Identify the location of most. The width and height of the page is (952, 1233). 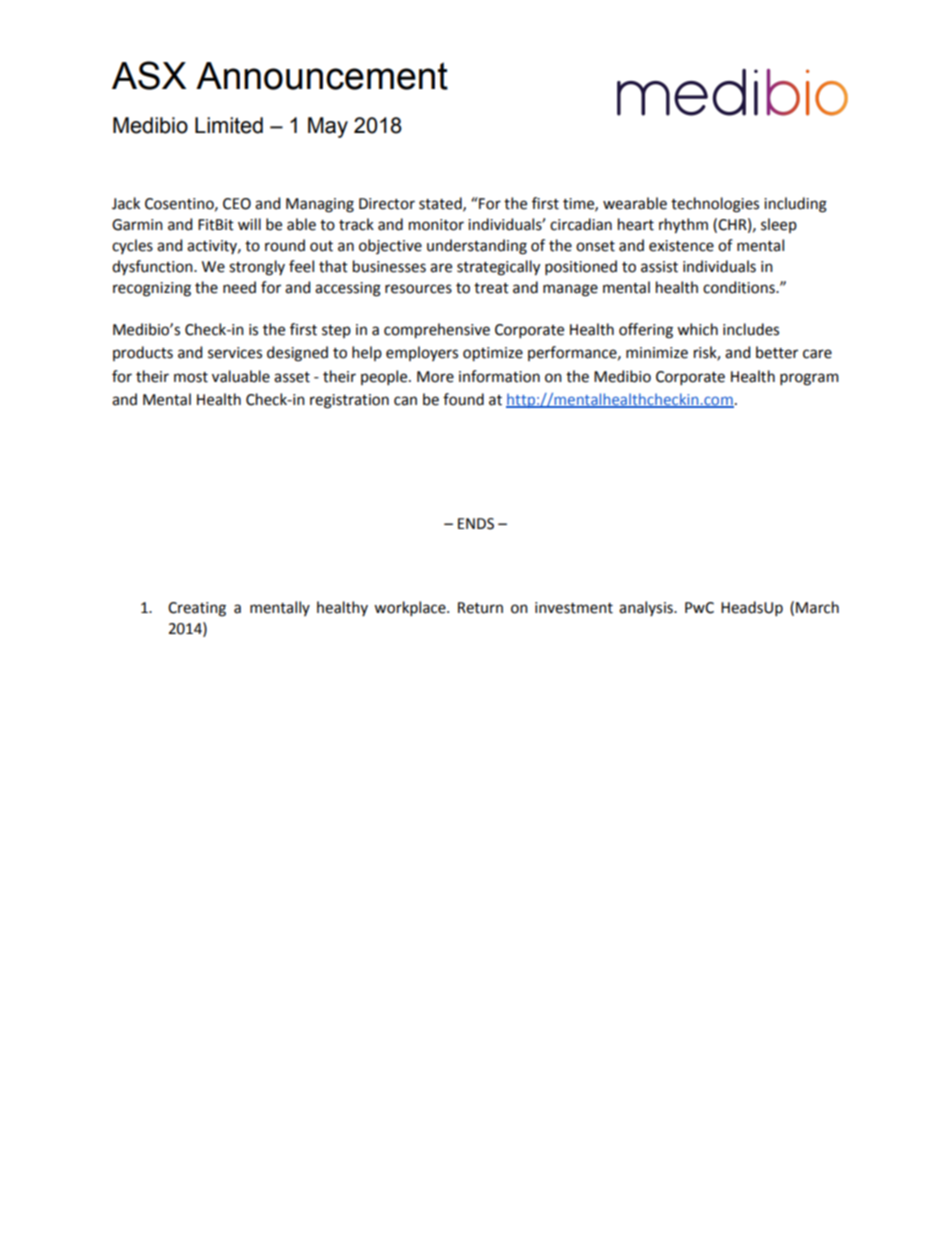
(191, 377).
